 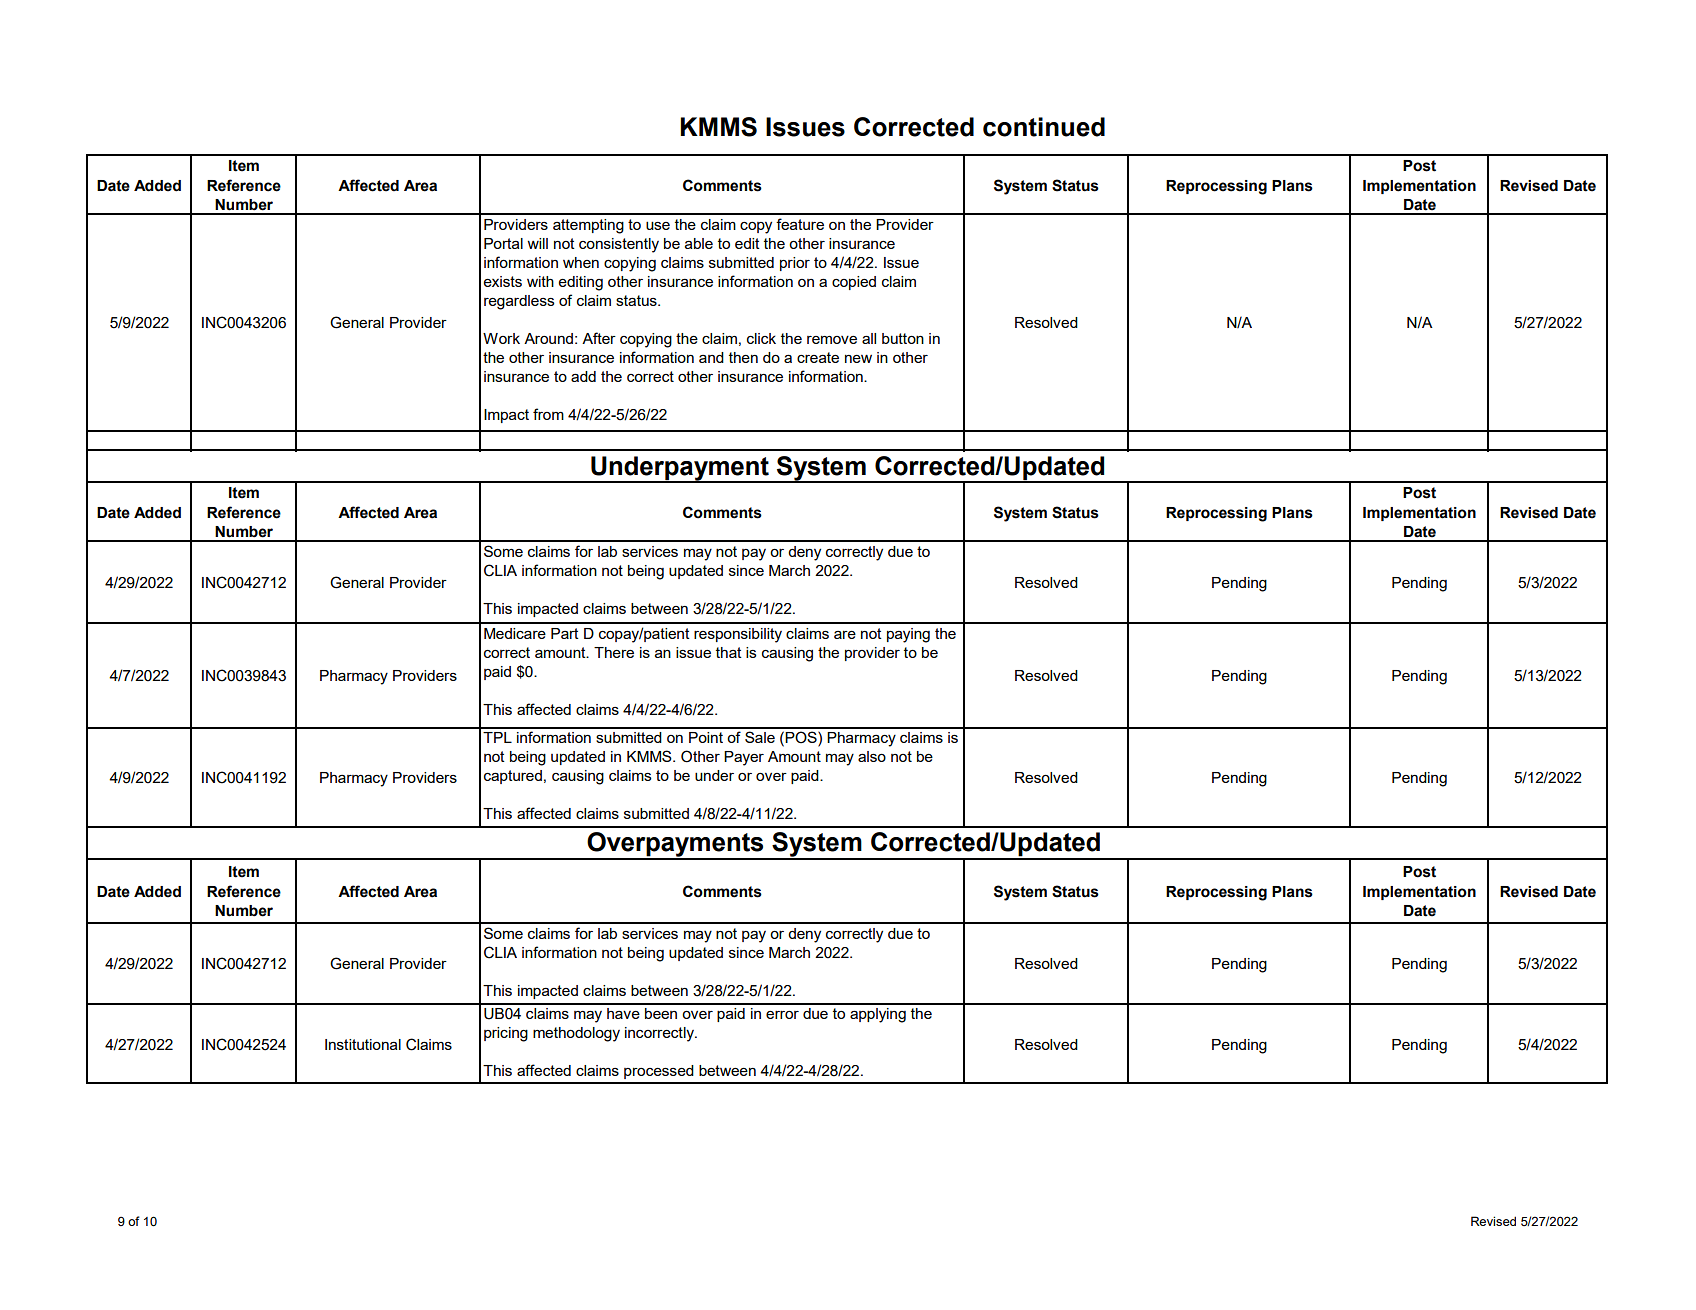 I want to click on that, so click(x=729, y=652).
